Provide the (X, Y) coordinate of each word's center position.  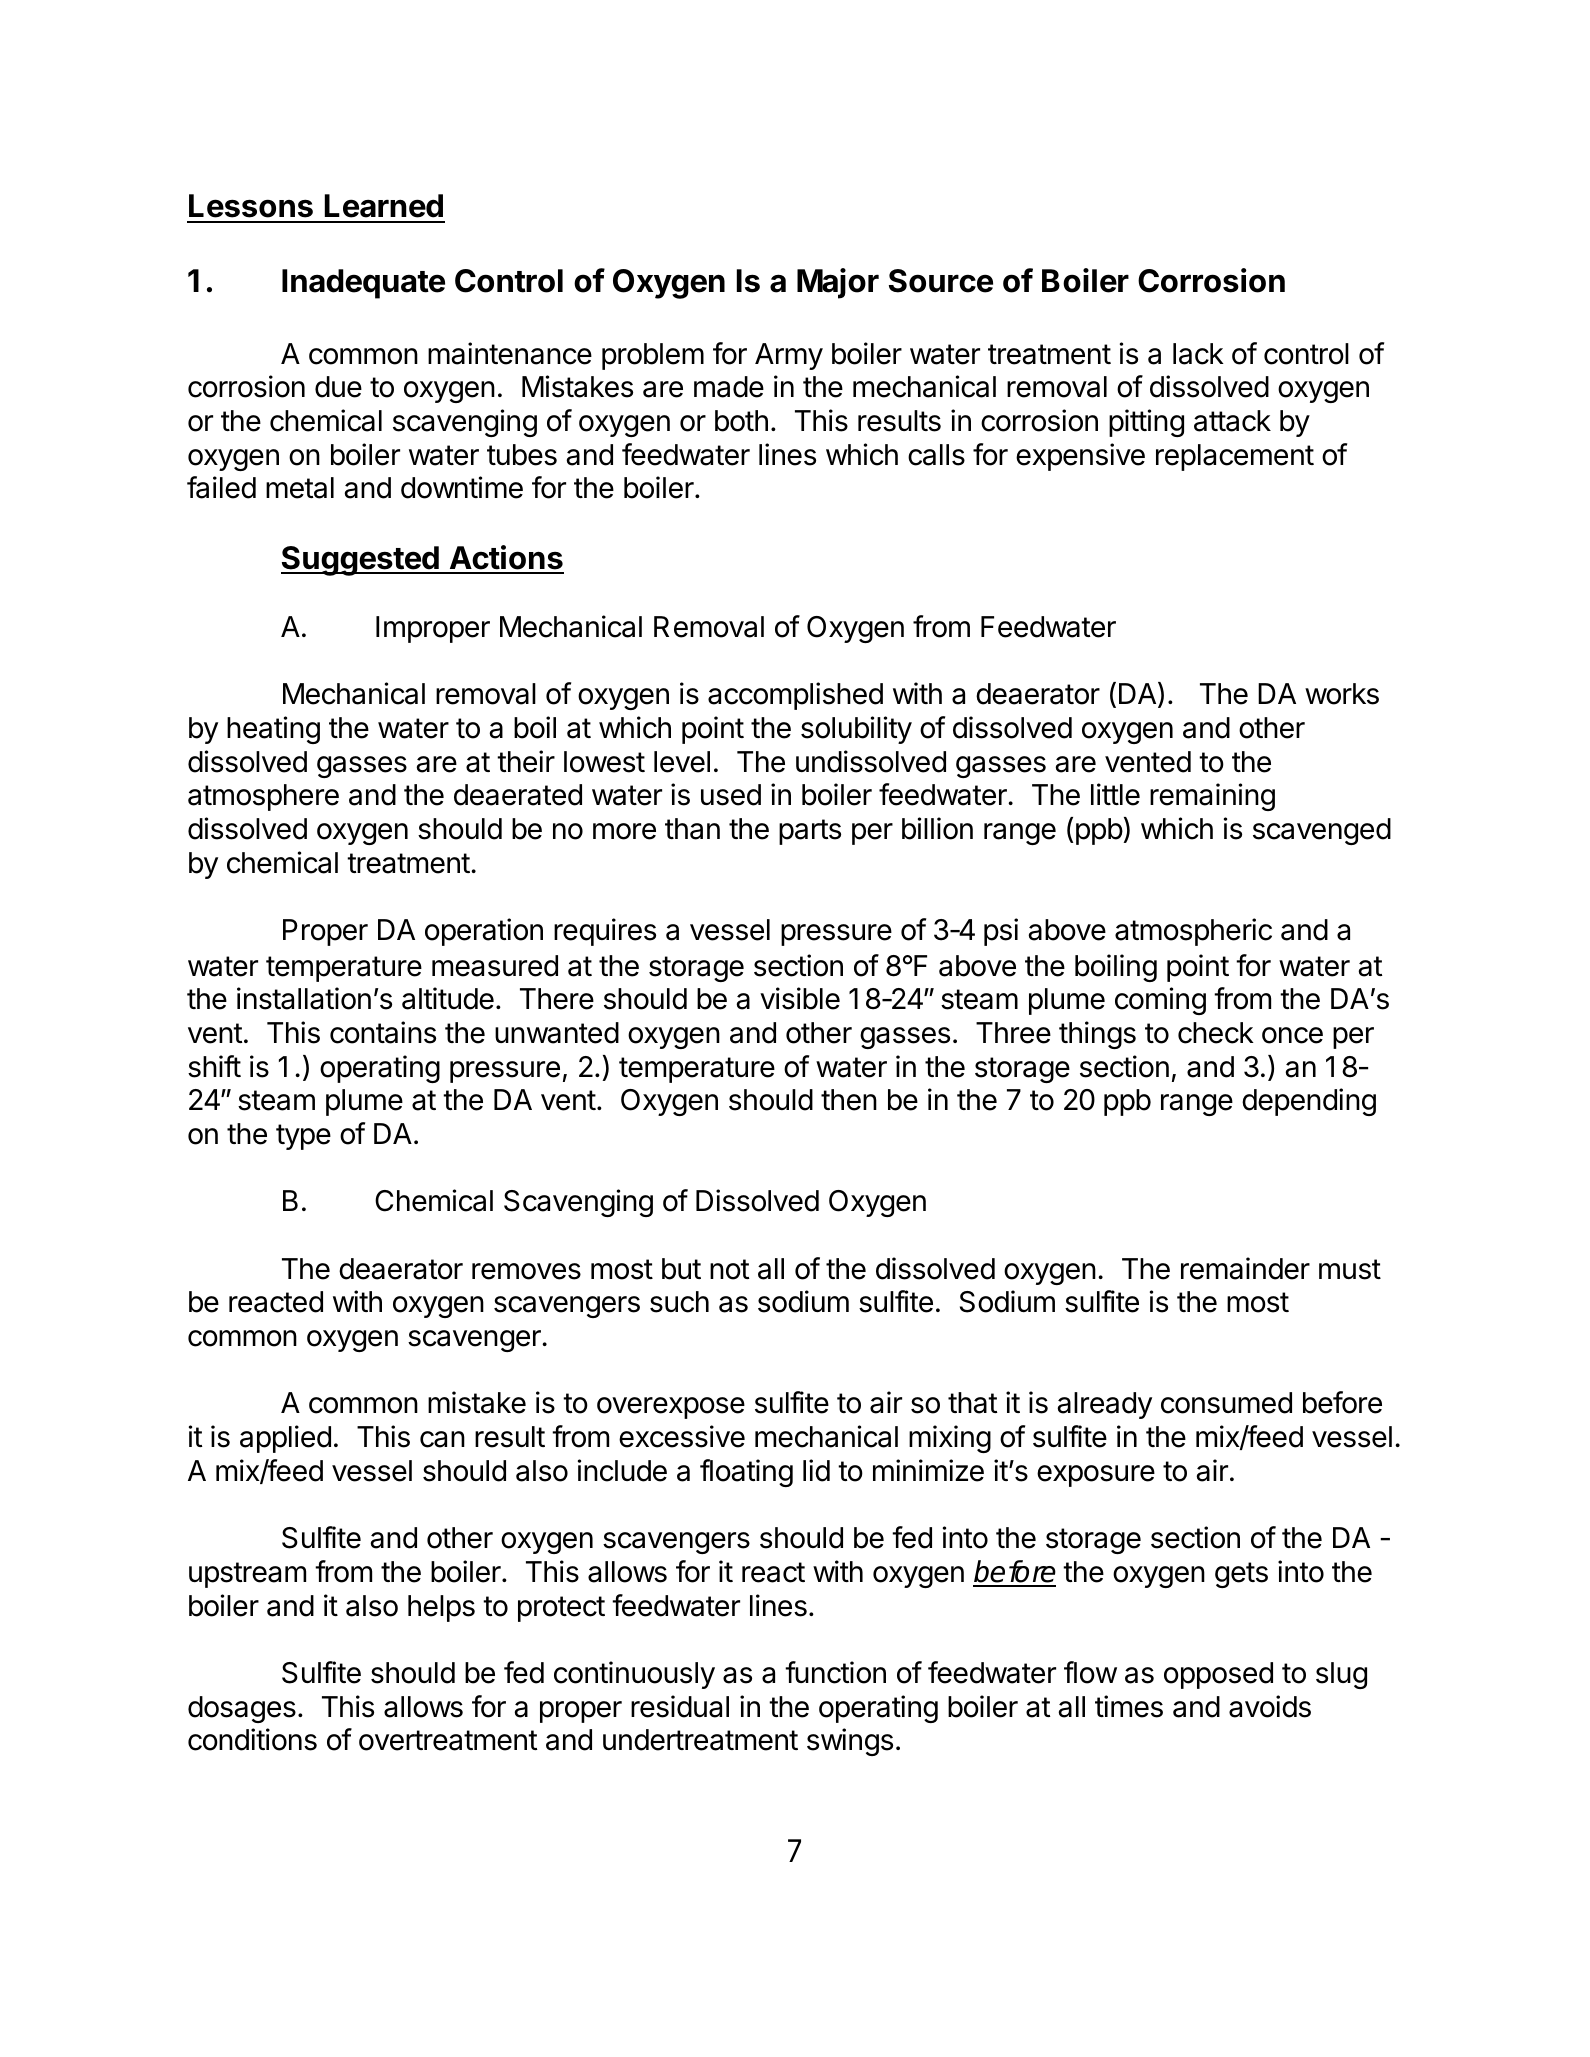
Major (838, 283)
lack (1198, 354)
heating (273, 730)
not (730, 1269)
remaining (1212, 797)
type (303, 1137)
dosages (242, 1709)
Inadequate (363, 284)
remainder (1245, 1268)
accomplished (795, 696)
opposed (1218, 1675)
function (835, 1672)
